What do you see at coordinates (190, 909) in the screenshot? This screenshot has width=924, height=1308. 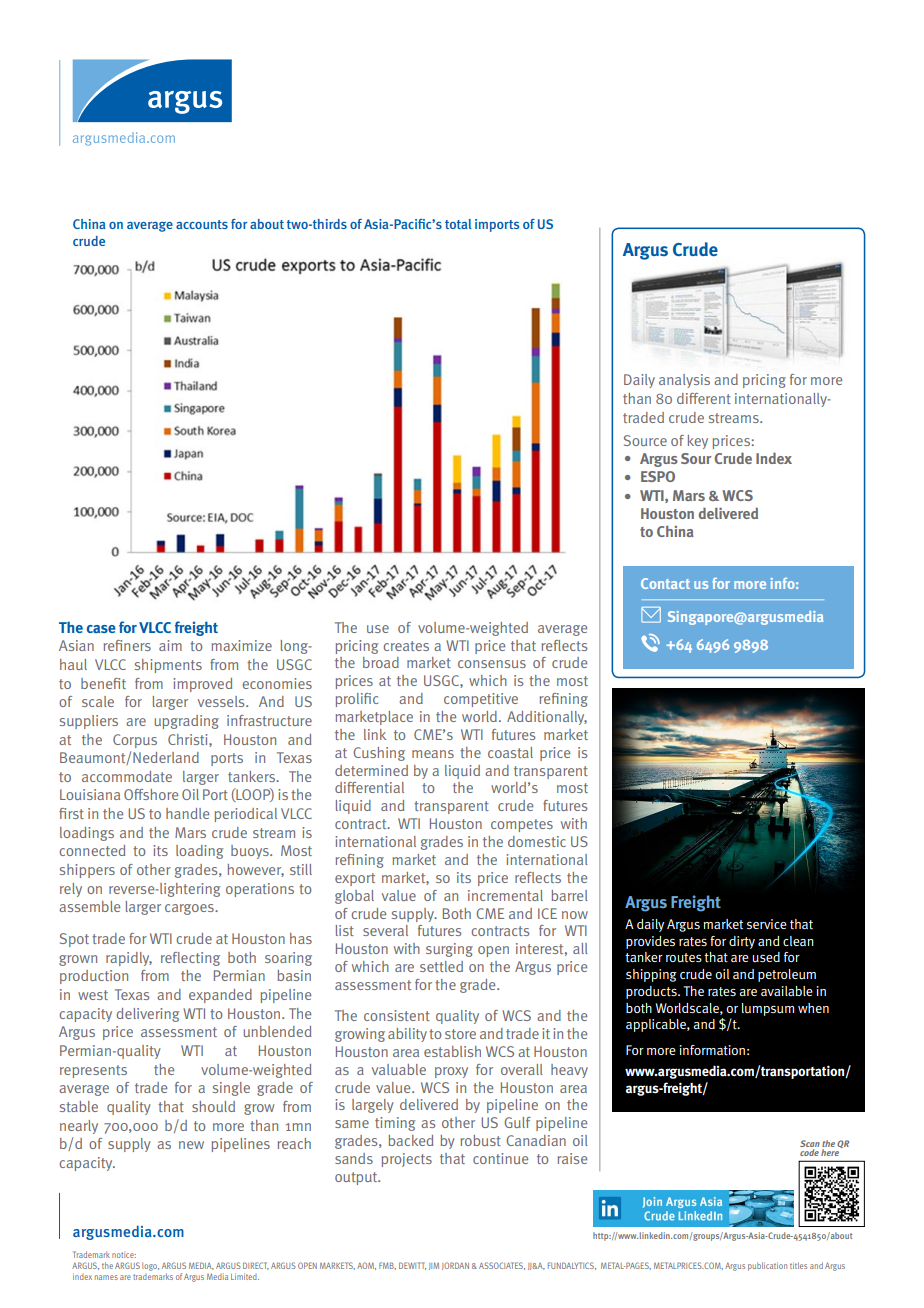 I see `cargoes` at bounding box center [190, 909].
